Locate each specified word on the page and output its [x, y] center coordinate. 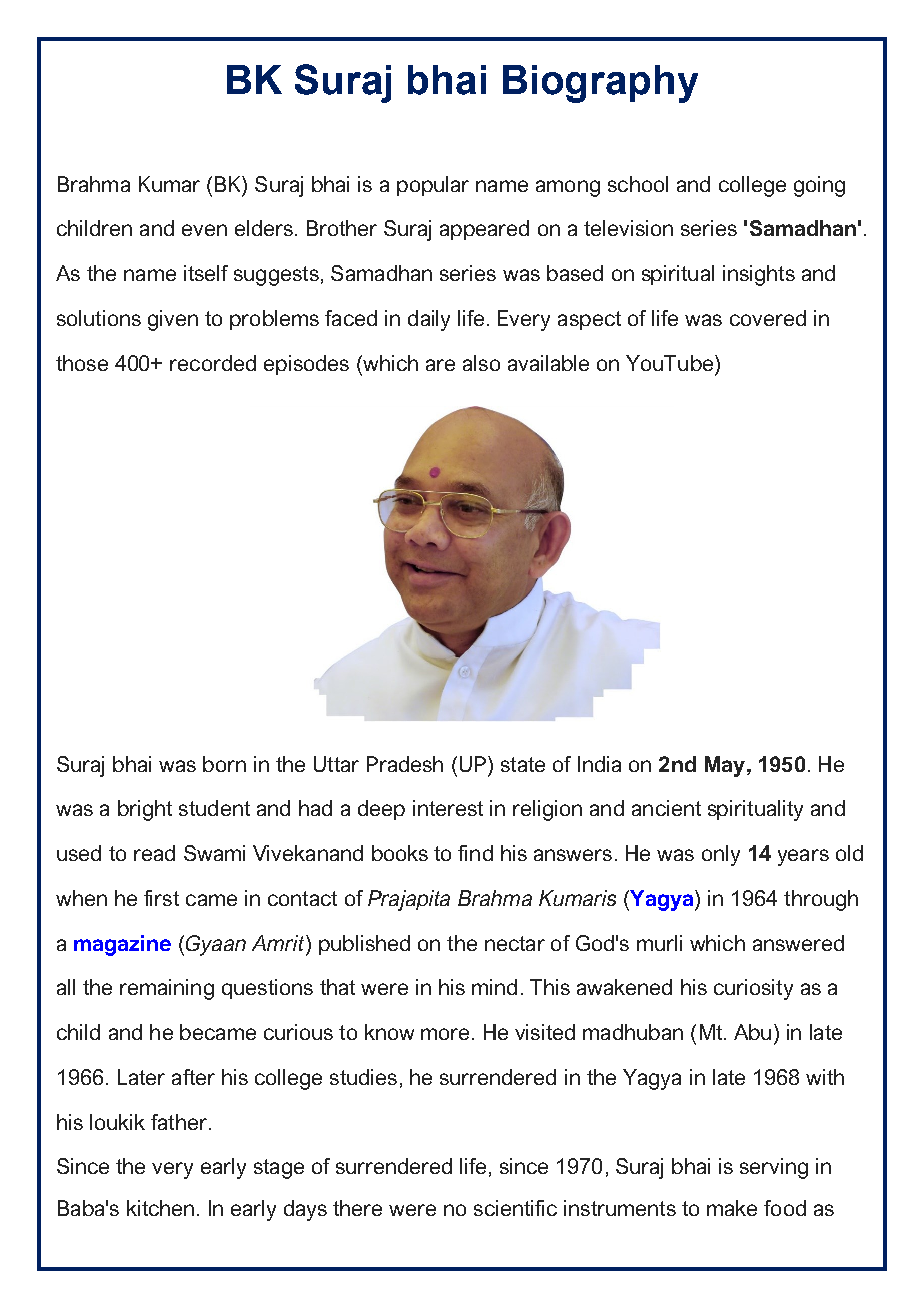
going [819, 186]
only [721, 855]
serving [774, 1168]
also [481, 363]
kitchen [160, 1208]
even [204, 230]
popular [433, 186]
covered [768, 318]
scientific [515, 1208]
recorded [213, 363]
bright [145, 810]
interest [448, 808]
